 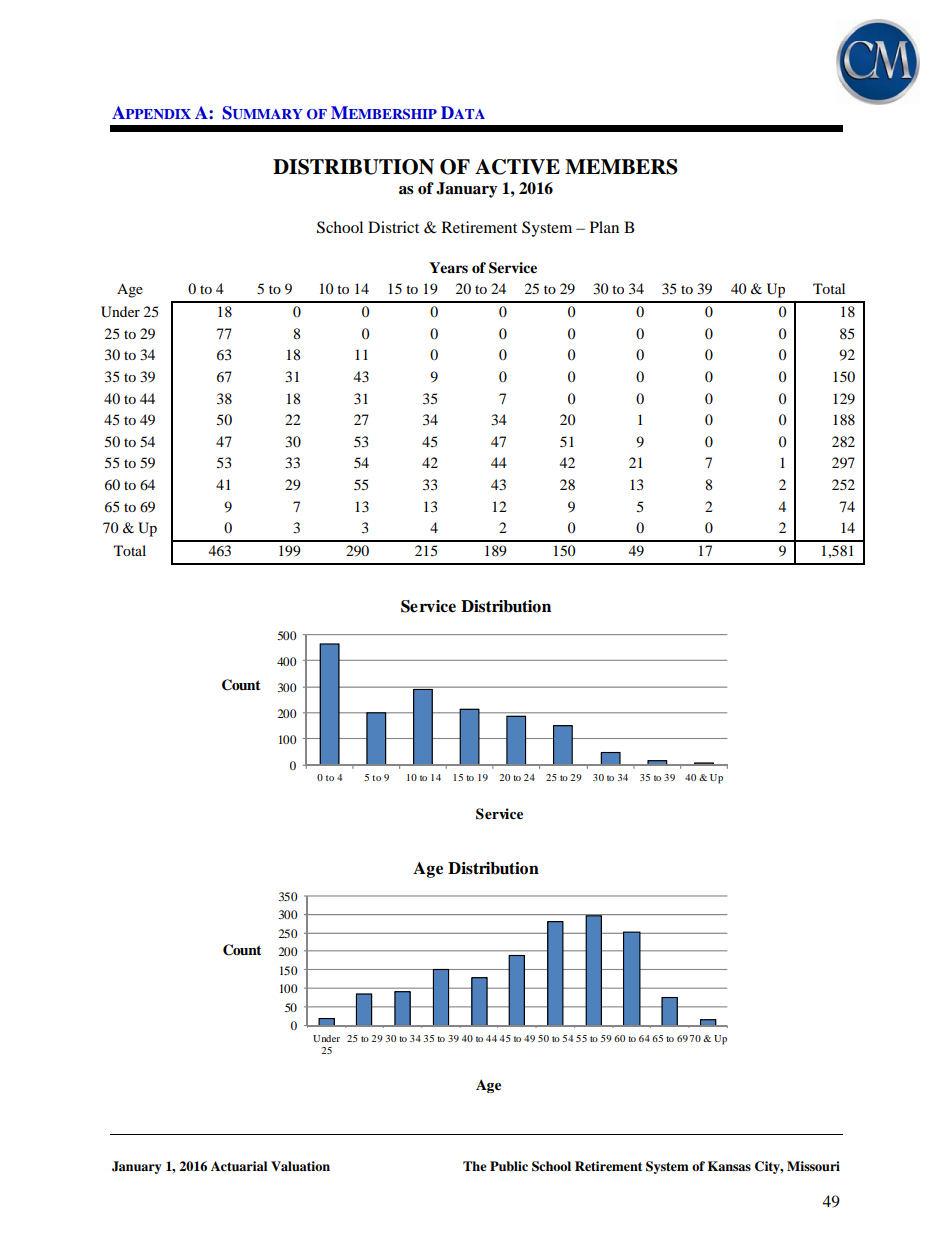 I want to click on Years, so click(x=448, y=267).
